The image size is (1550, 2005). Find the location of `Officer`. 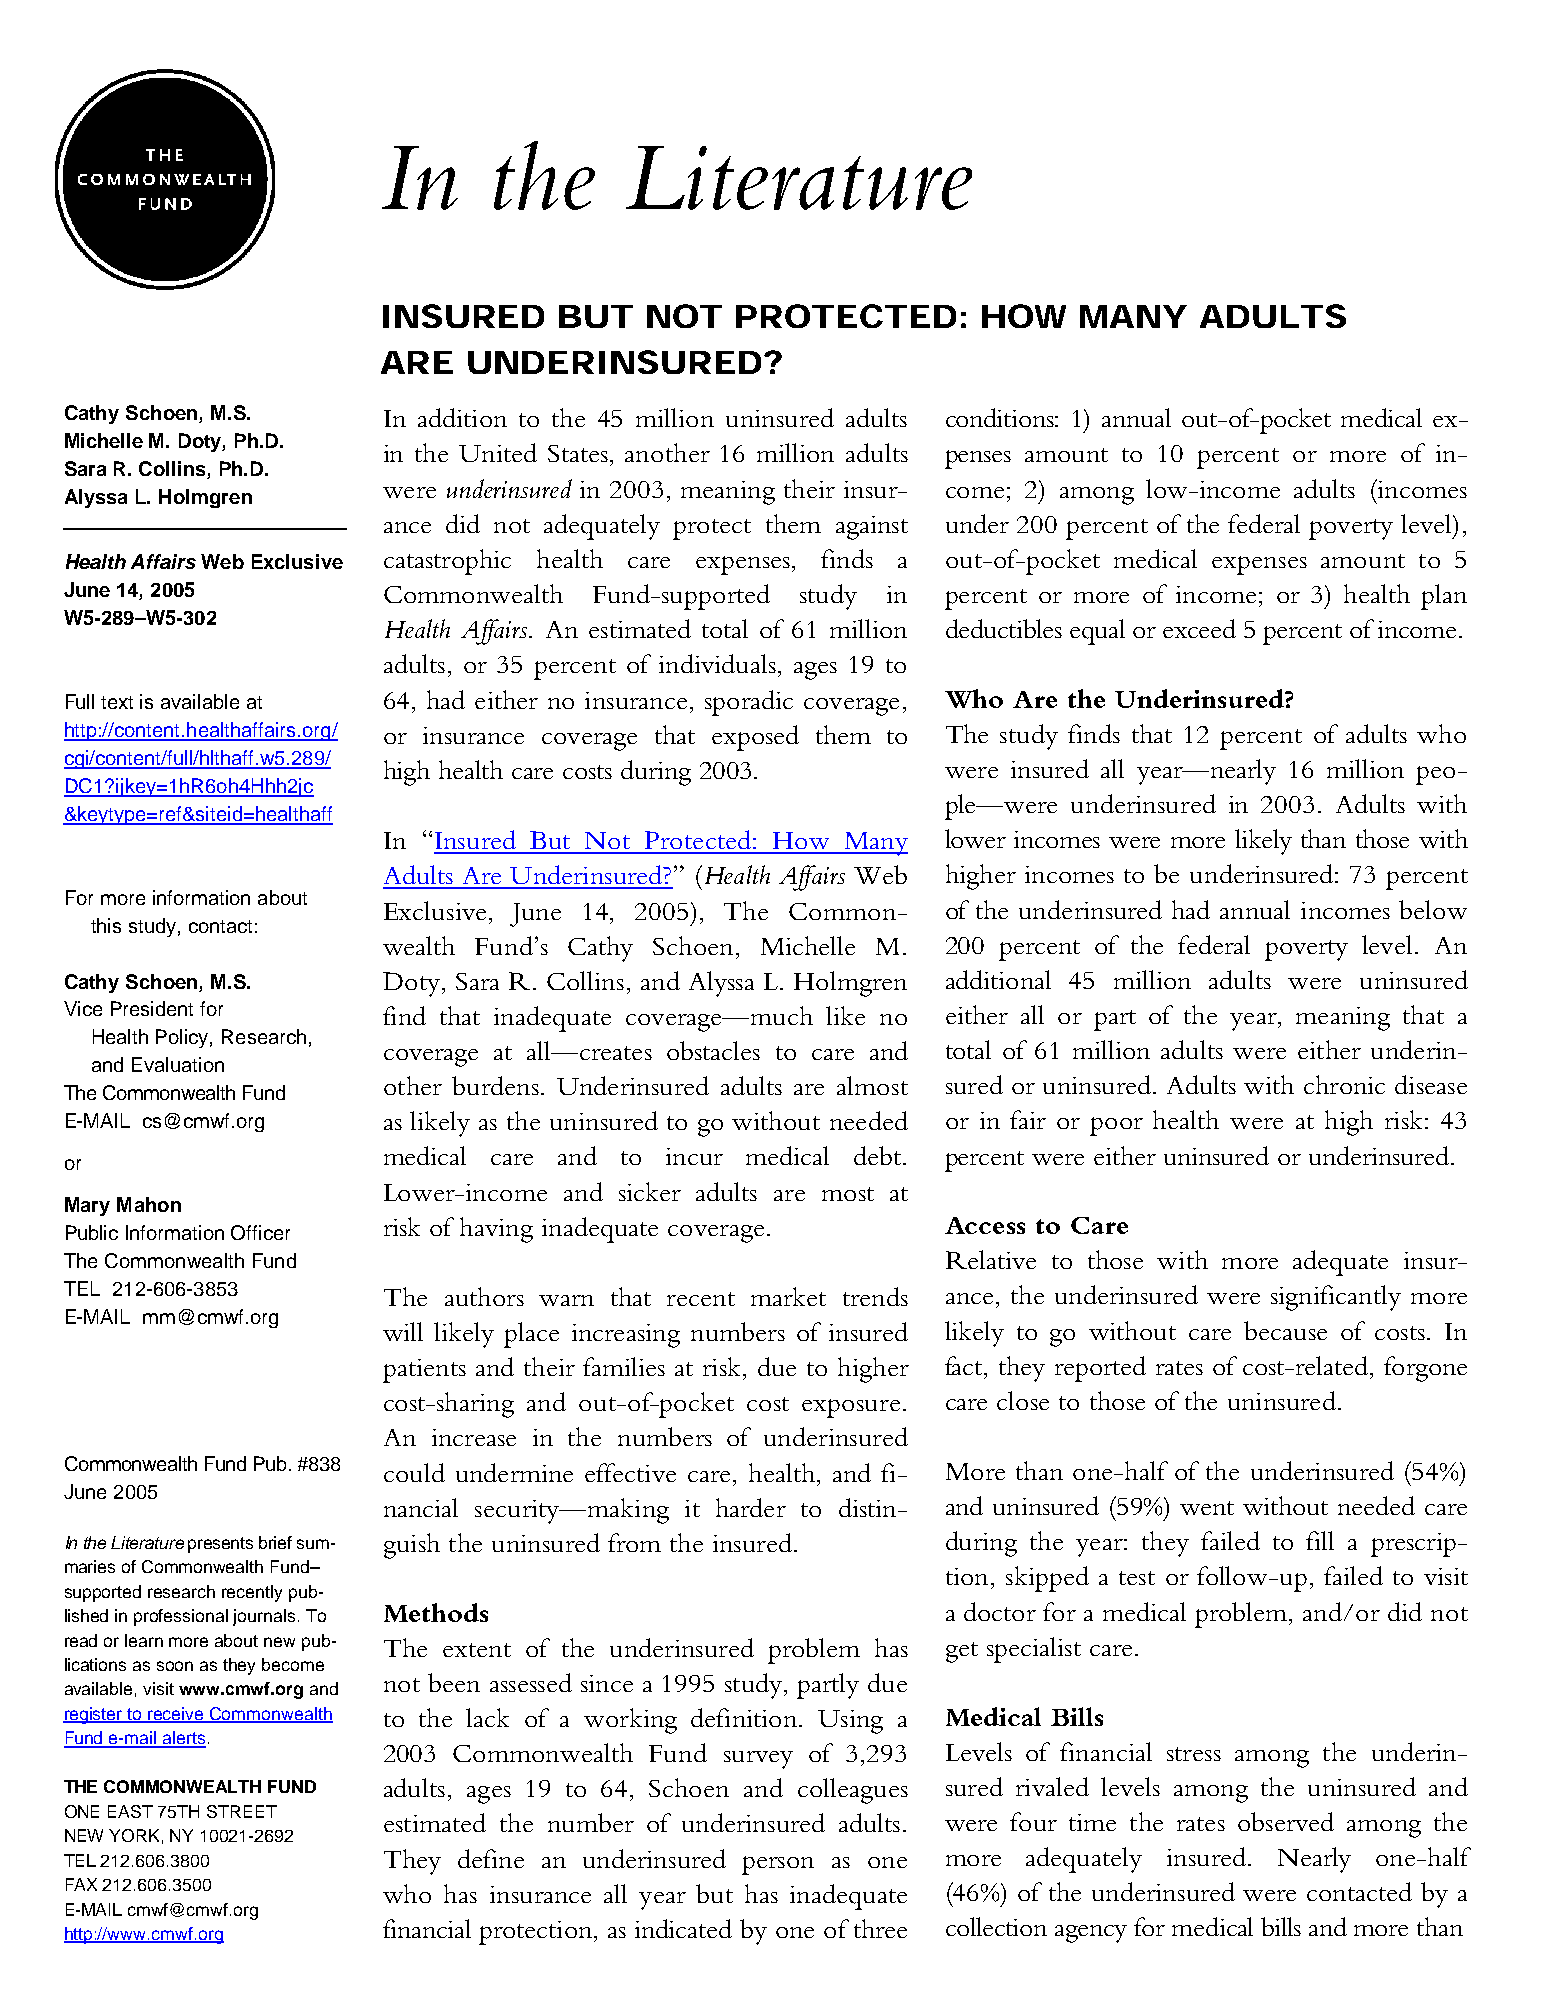

Officer is located at coordinates (260, 1232).
